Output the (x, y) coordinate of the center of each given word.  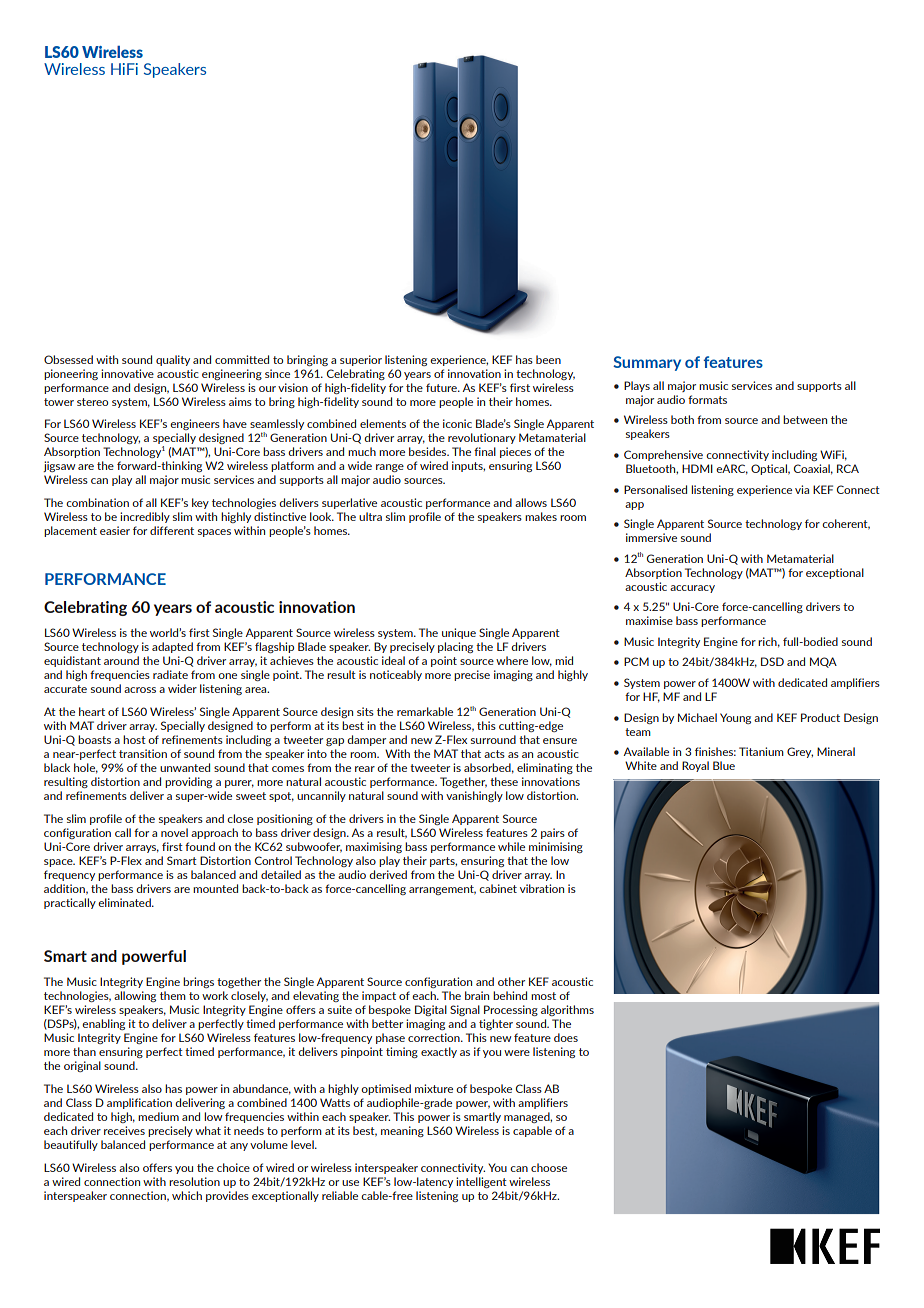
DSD (772, 661)
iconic (457, 423)
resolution (194, 1181)
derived (388, 874)
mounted (215, 888)
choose (549, 1167)
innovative (127, 373)
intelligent (481, 1182)
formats (707, 399)
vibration (542, 888)
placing (455, 647)
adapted (172, 647)
